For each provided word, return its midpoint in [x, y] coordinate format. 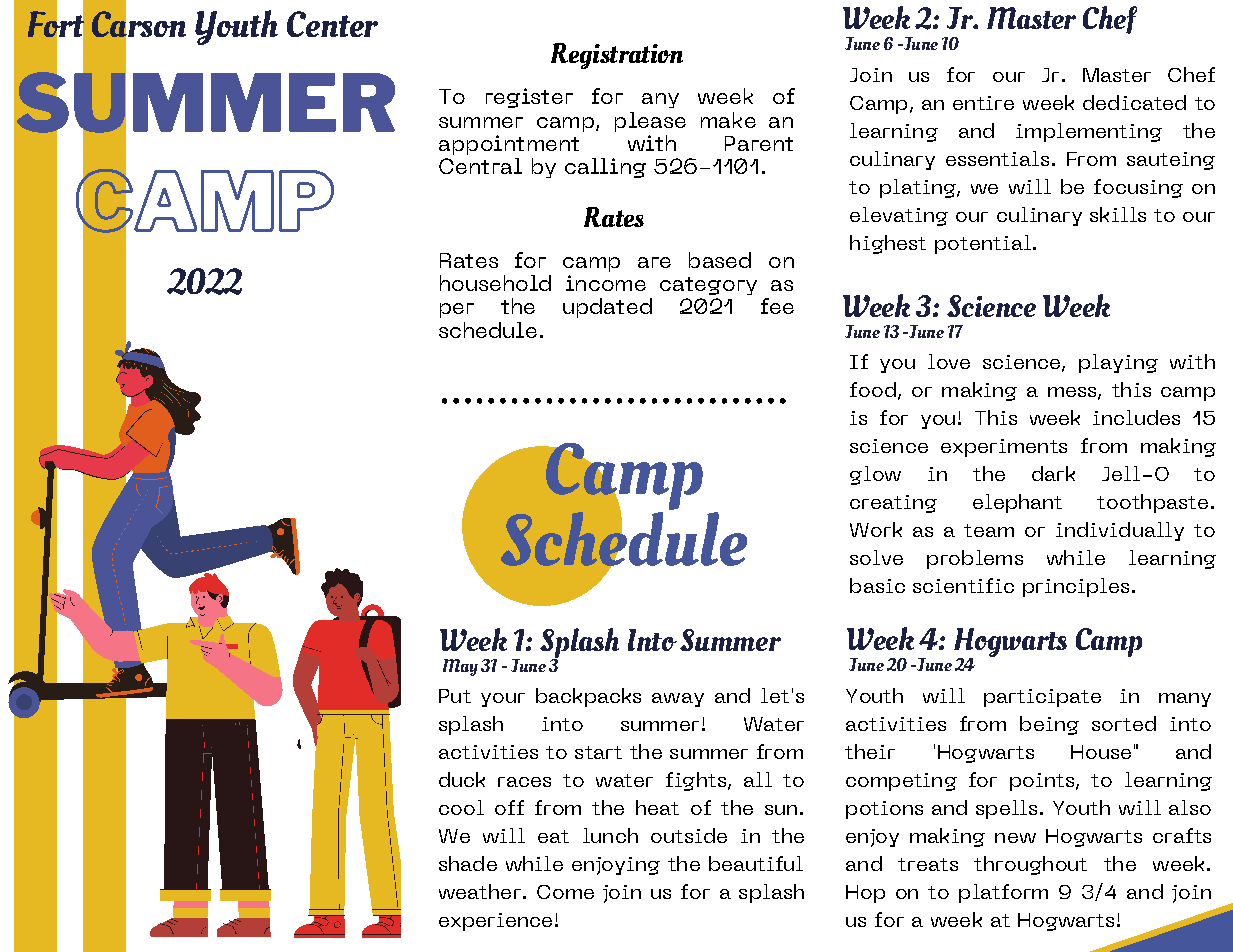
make [728, 120]
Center [332, 24]
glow [875, 475]
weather [480, 891]
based [720, 260]
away [678, 700]
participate [1042, 698]
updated [607, 308]
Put [455, 696]
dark [1053, 473]
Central [480, 166]
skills [1118, 214]
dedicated [1134, 102]
